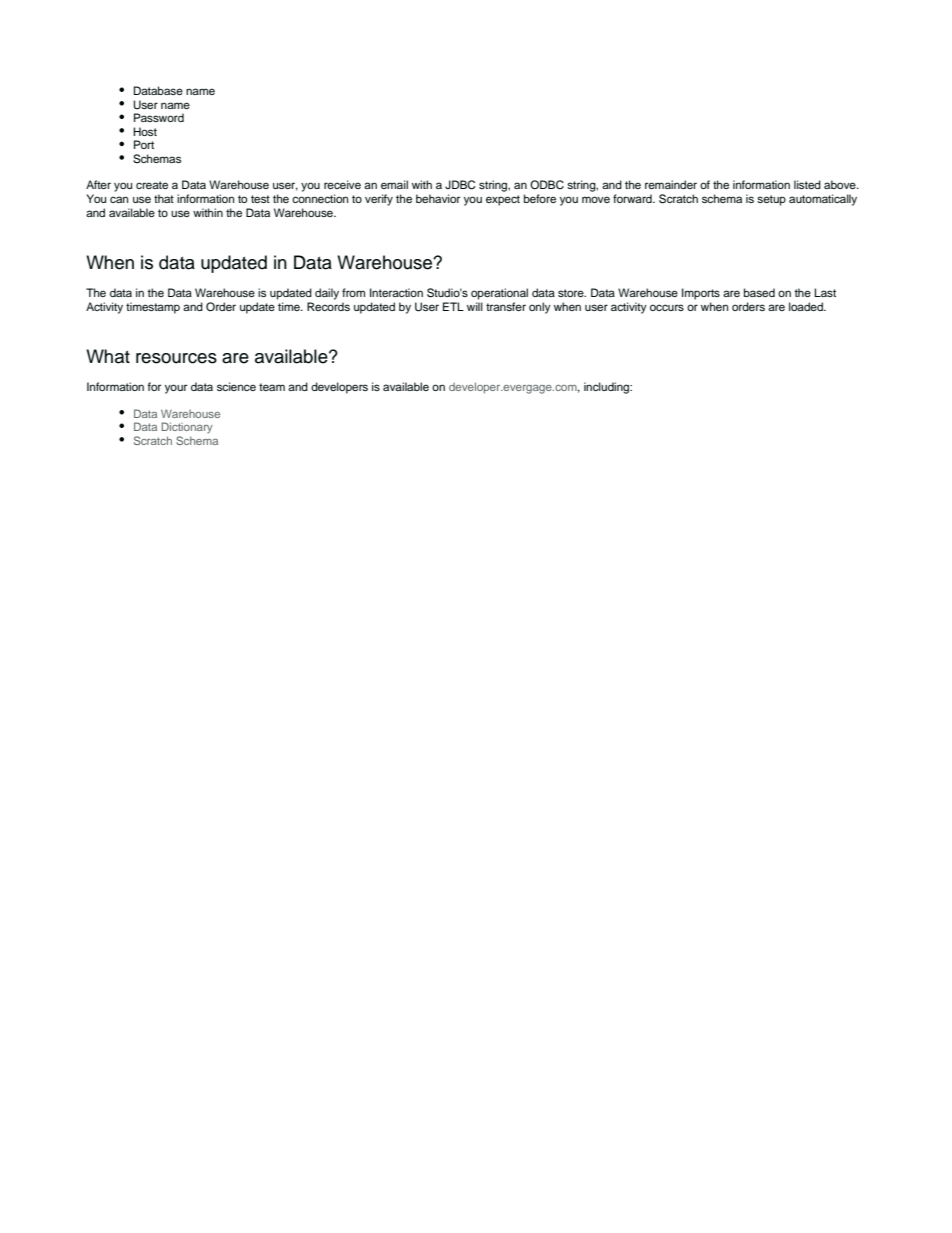 This page has height=1233, width=952. Describe the element at coordinates (187, 428) in the page. I see `Dictionary` at that location.
